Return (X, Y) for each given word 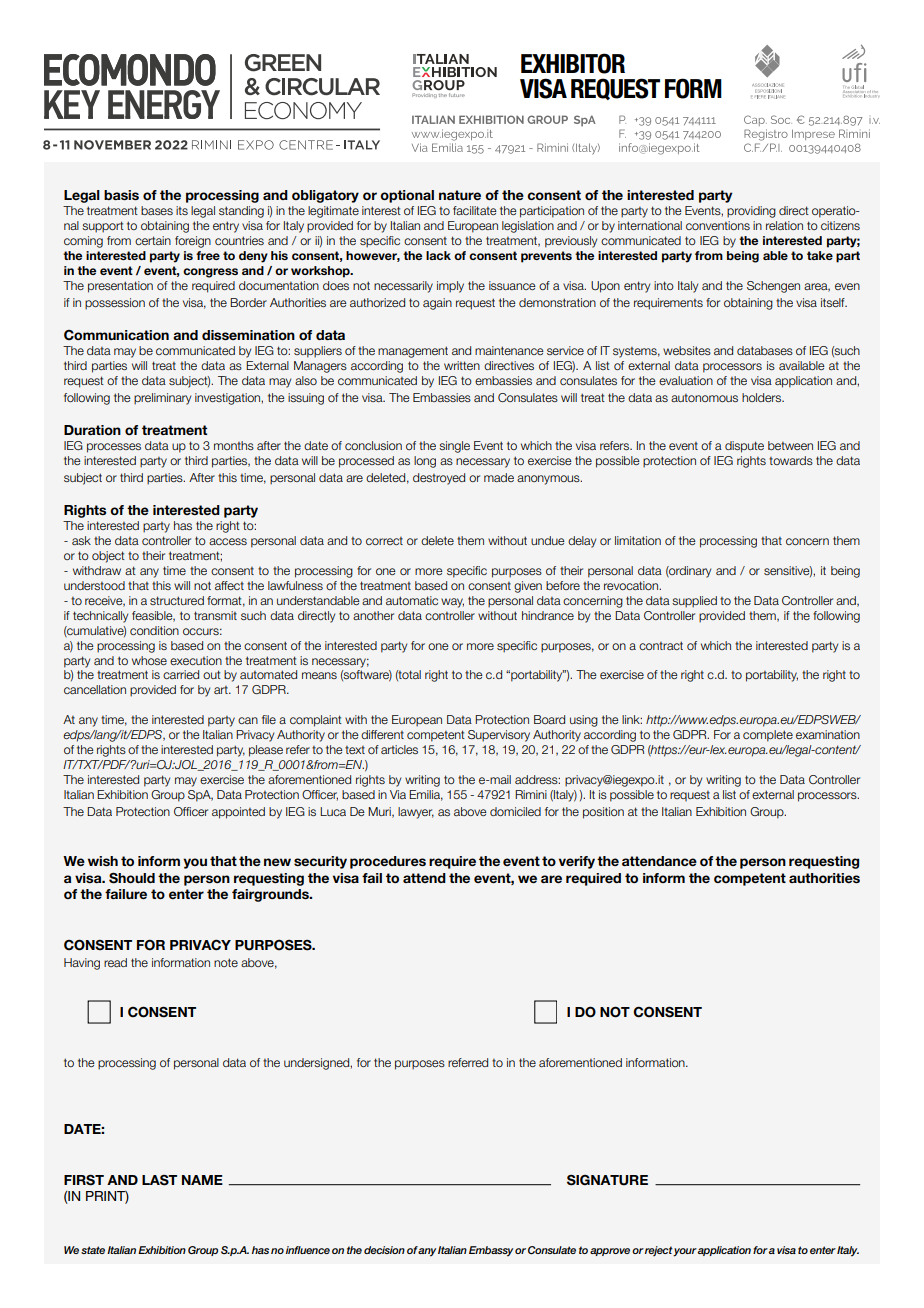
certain (153, 240)
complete (768, 736)
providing (751, 212)
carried (181, 674)
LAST (159, 1180)
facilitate (475, 210)
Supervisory (499, 736)
